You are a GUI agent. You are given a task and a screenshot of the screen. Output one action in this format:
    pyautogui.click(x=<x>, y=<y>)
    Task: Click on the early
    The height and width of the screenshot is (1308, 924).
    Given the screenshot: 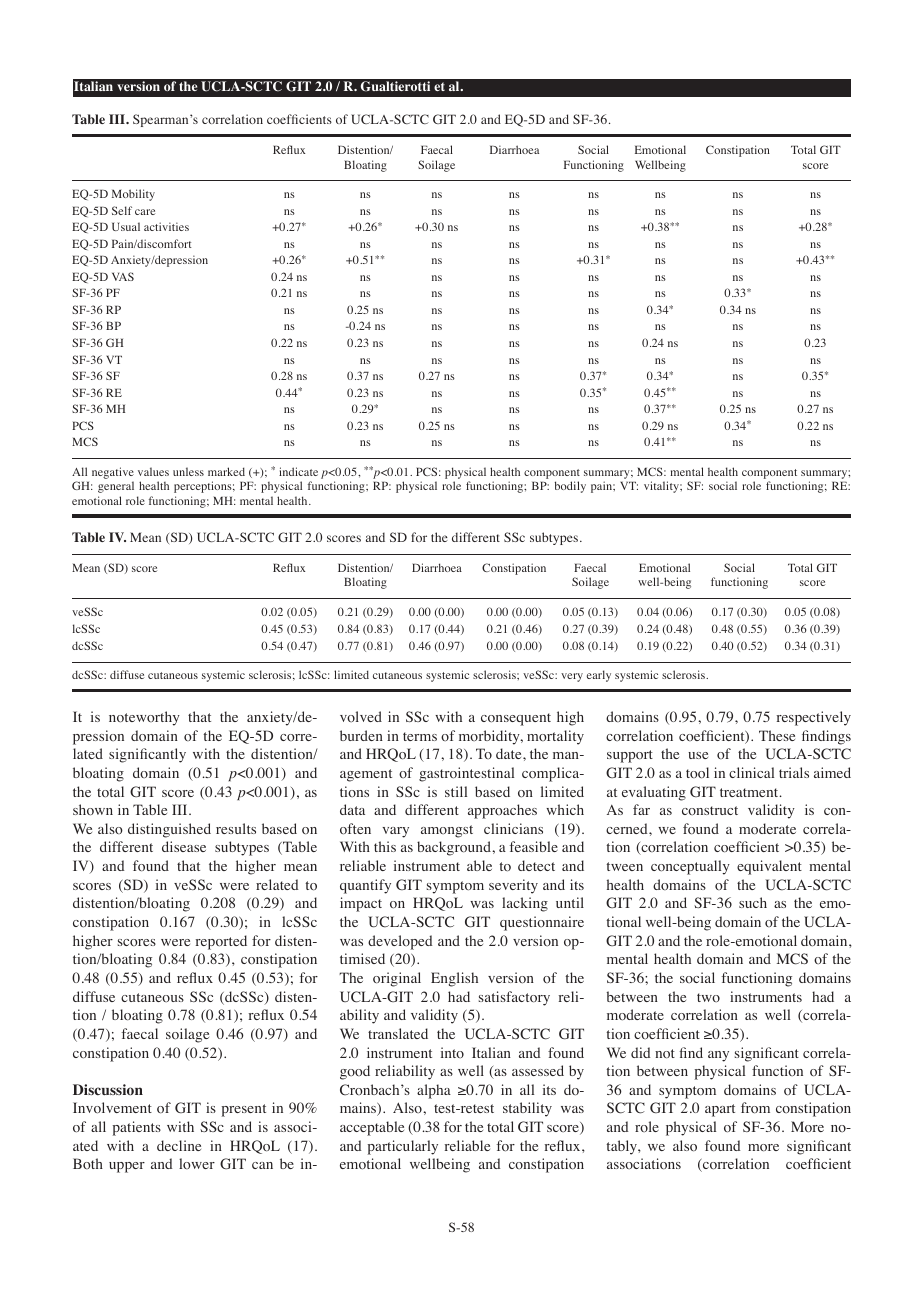 What is the action you would take?
    pyautogui.click(x=599, y=676)
